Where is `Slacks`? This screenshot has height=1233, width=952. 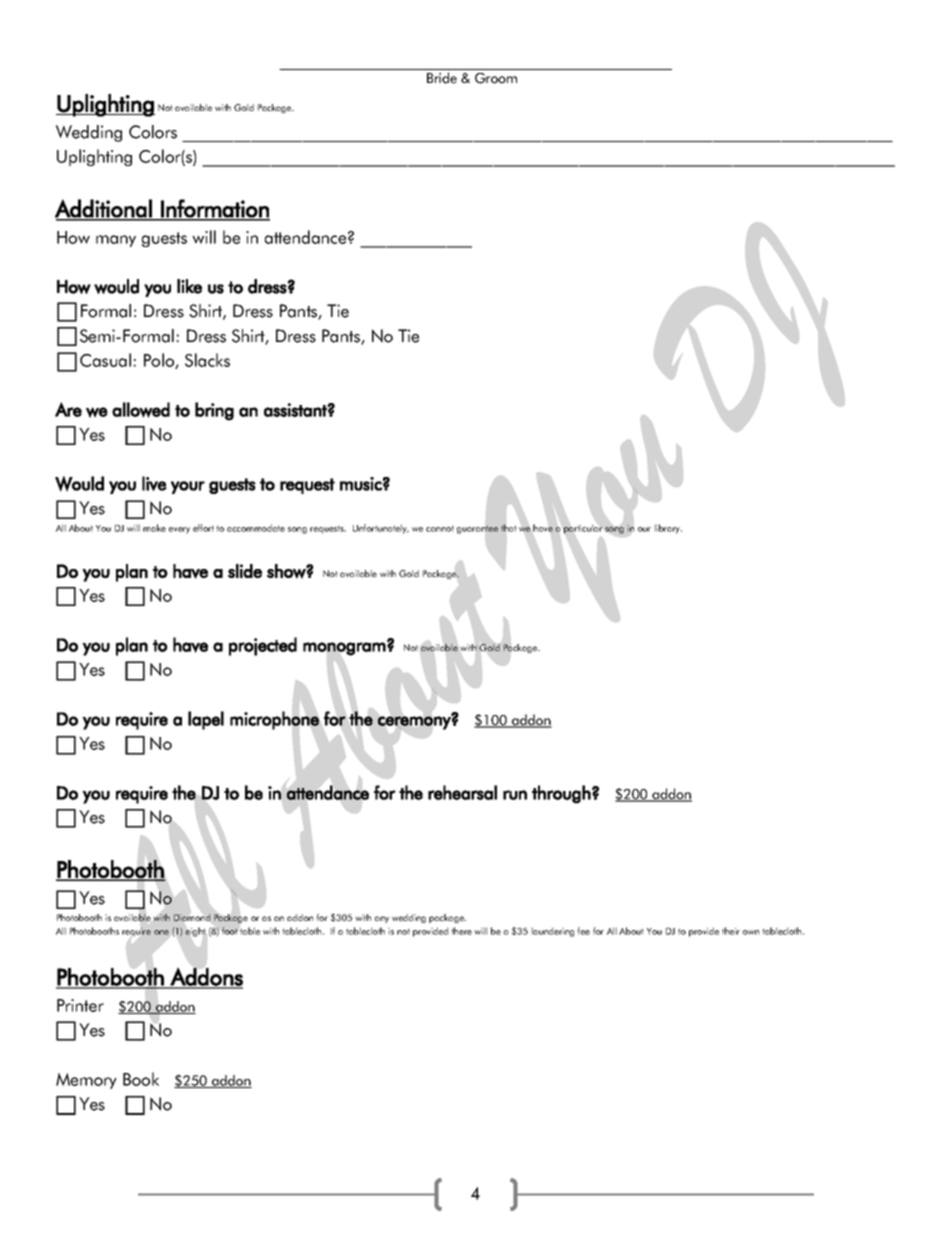
Slacks is located at coordinates (207, 360).
